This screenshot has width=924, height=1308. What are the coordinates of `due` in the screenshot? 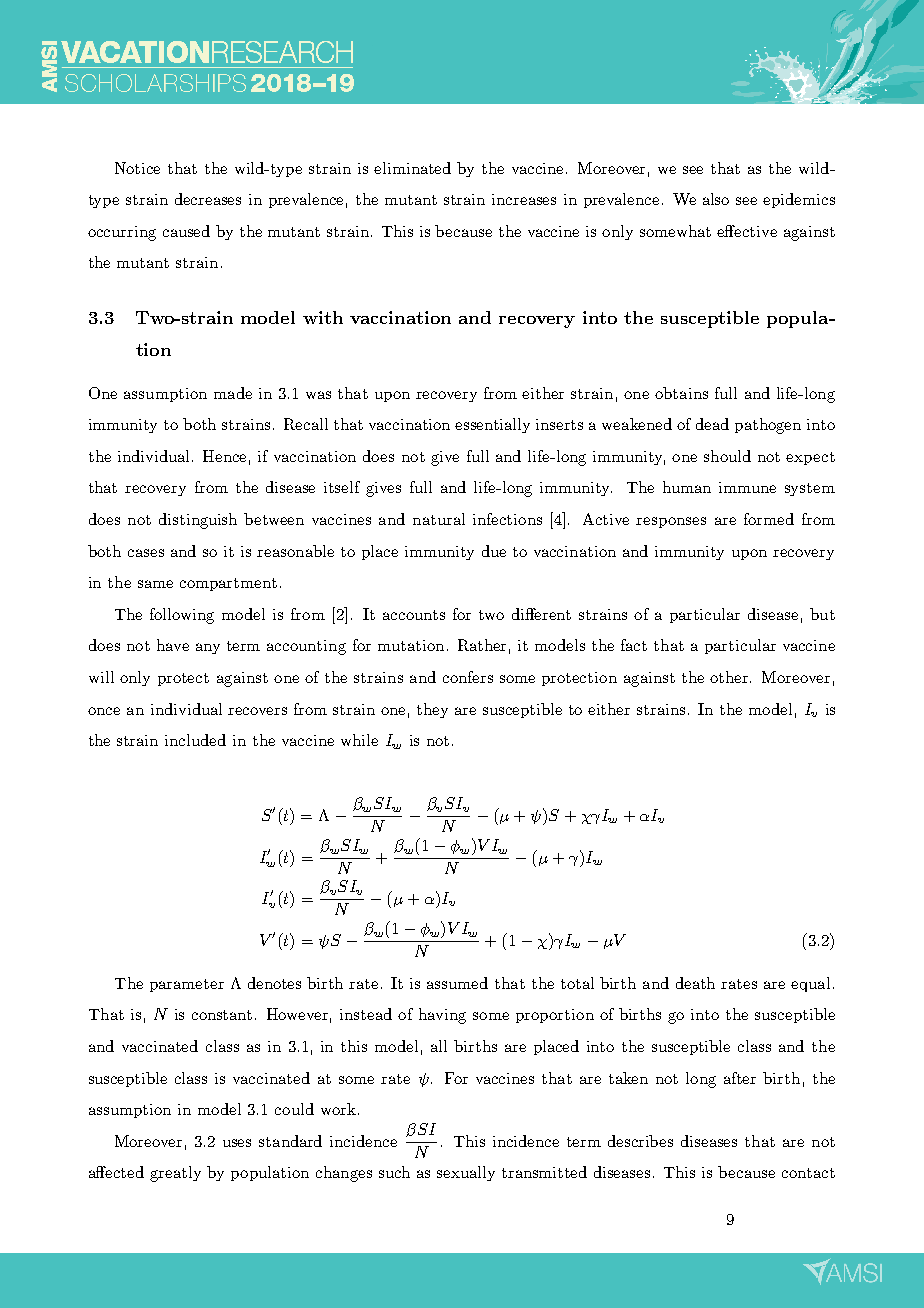 It's located at (494, 551).
